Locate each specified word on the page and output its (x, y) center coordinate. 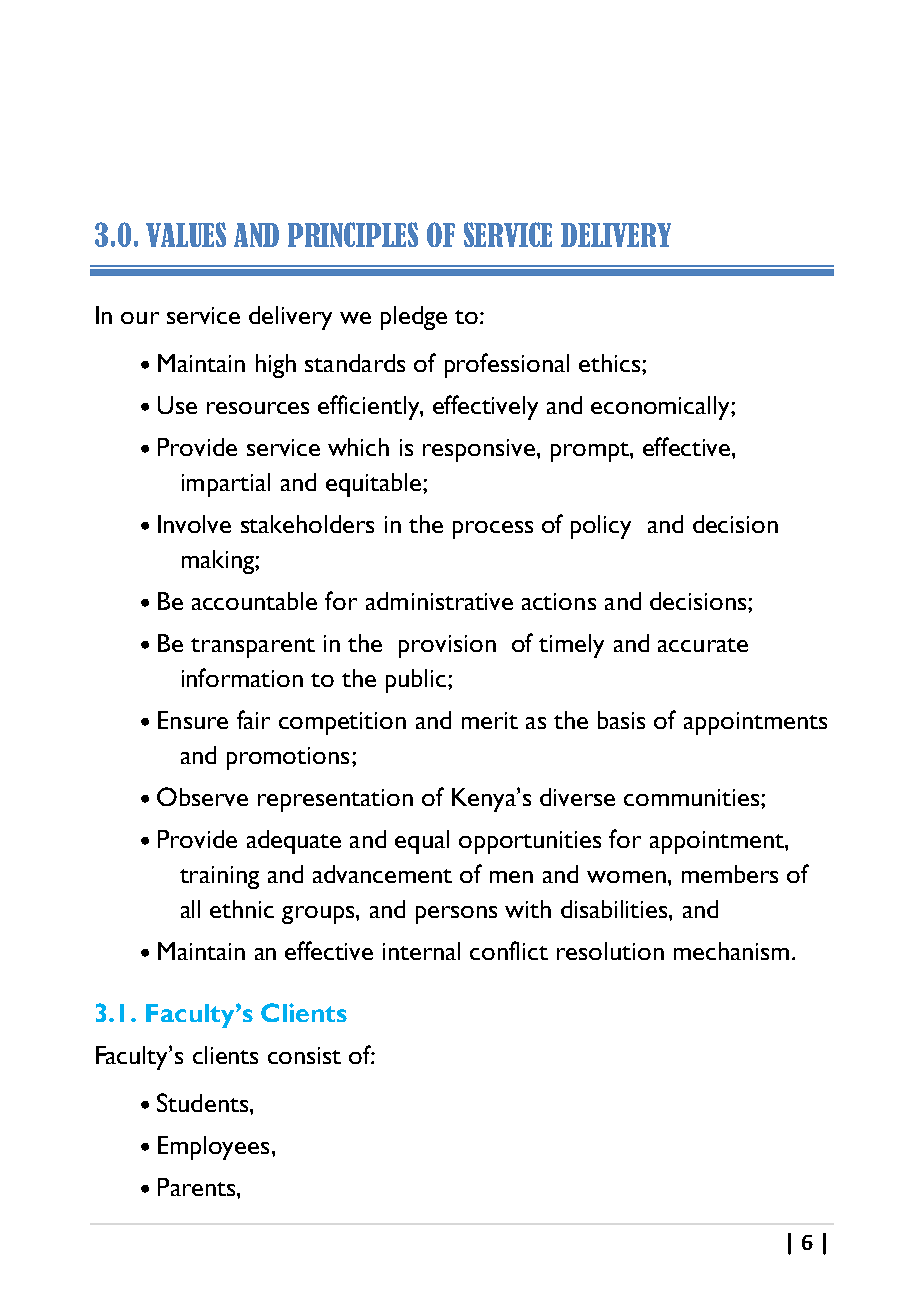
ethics (609, 363)
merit (490, 720)
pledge (414, 318)
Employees (213, 1148)
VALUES (186, 234)
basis (621, 720)
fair (253, 719)
